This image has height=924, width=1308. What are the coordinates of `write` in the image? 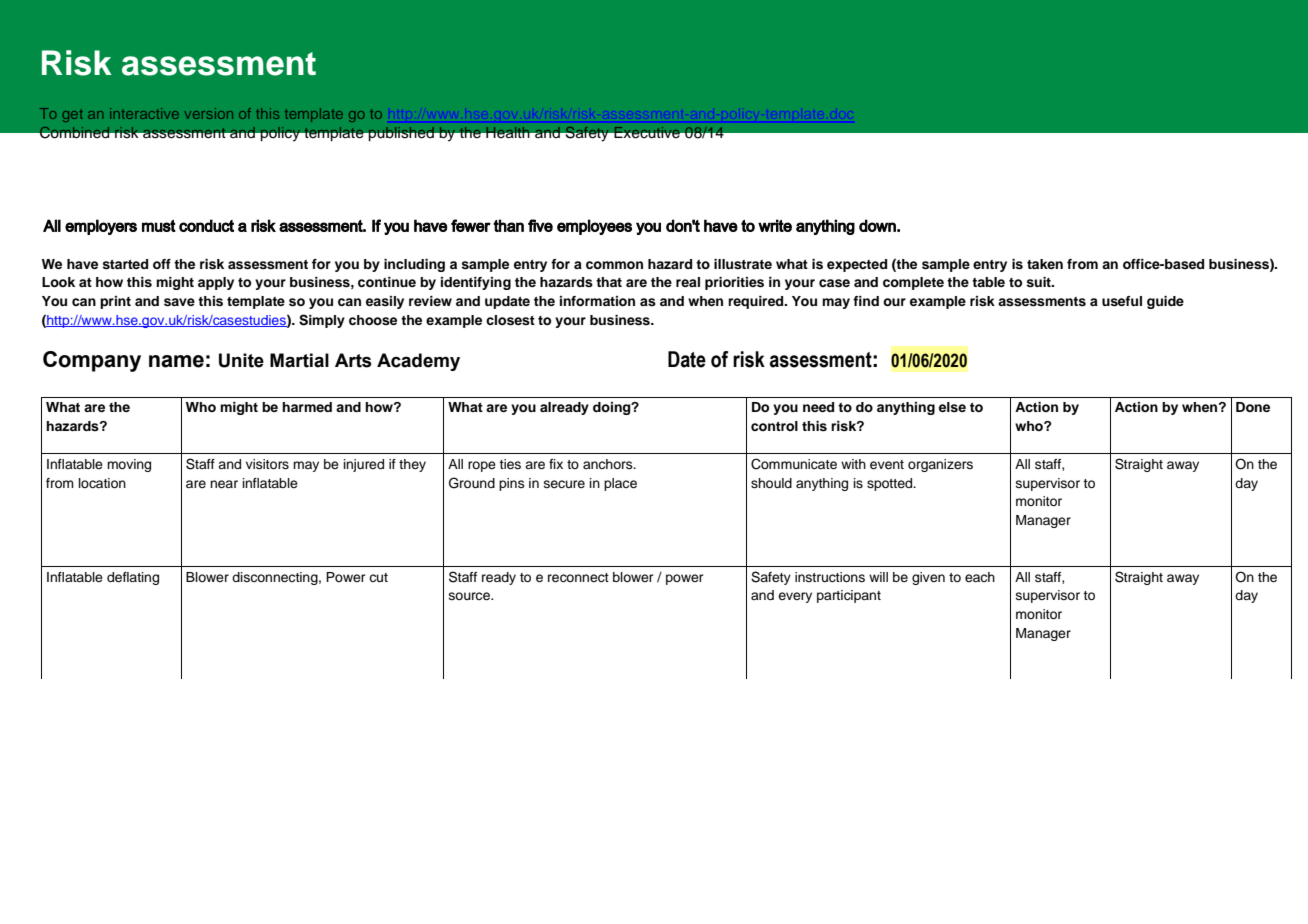 It's located at (775, 225).
